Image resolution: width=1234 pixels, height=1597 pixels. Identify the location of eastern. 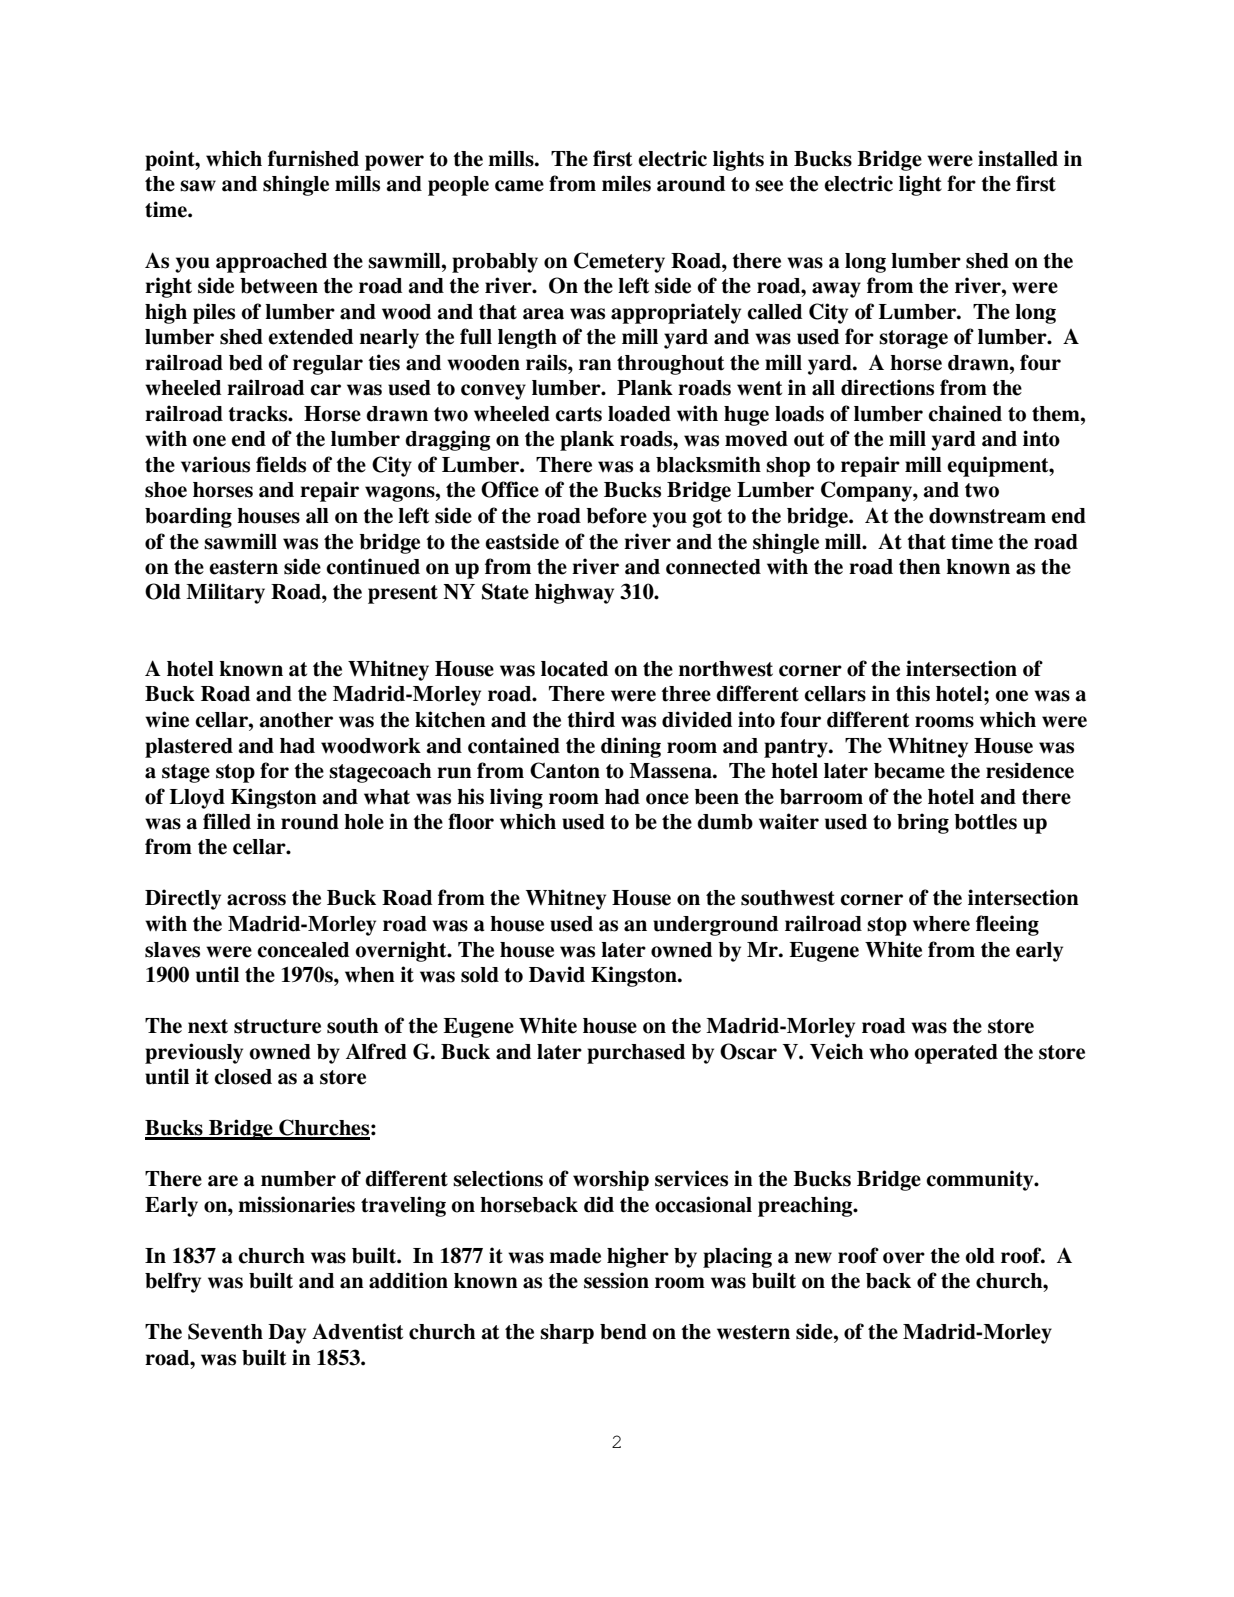
(243, 567).
